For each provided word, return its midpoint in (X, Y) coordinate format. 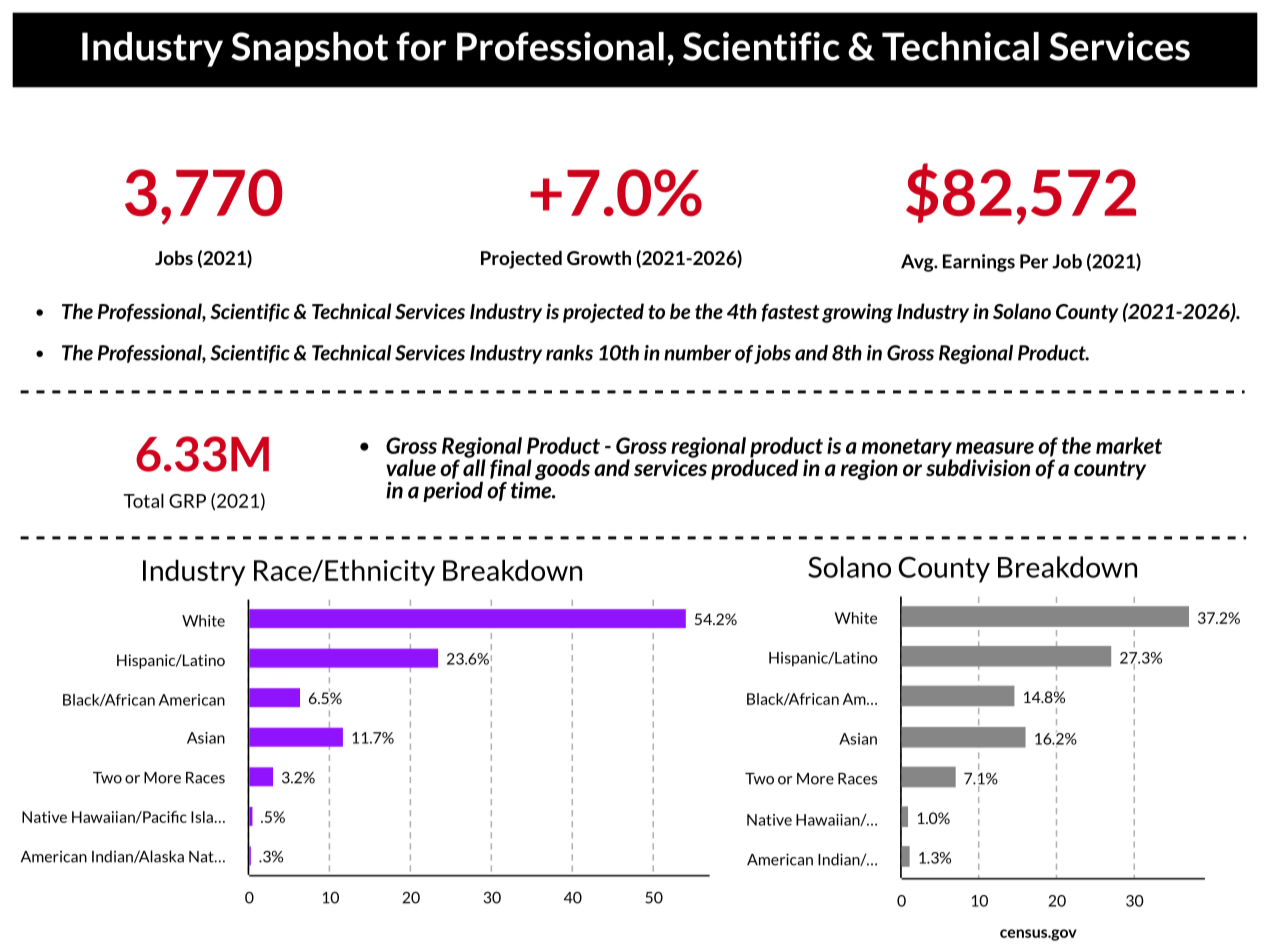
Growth (599, 258)
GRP (187, 501)
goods (562, 469)
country (1110, 470)
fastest (790, 313)
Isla (202, 817)
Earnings (979, 263)
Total (143, 500)
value (411, 467)
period (453, 491)
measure (995, 448)
